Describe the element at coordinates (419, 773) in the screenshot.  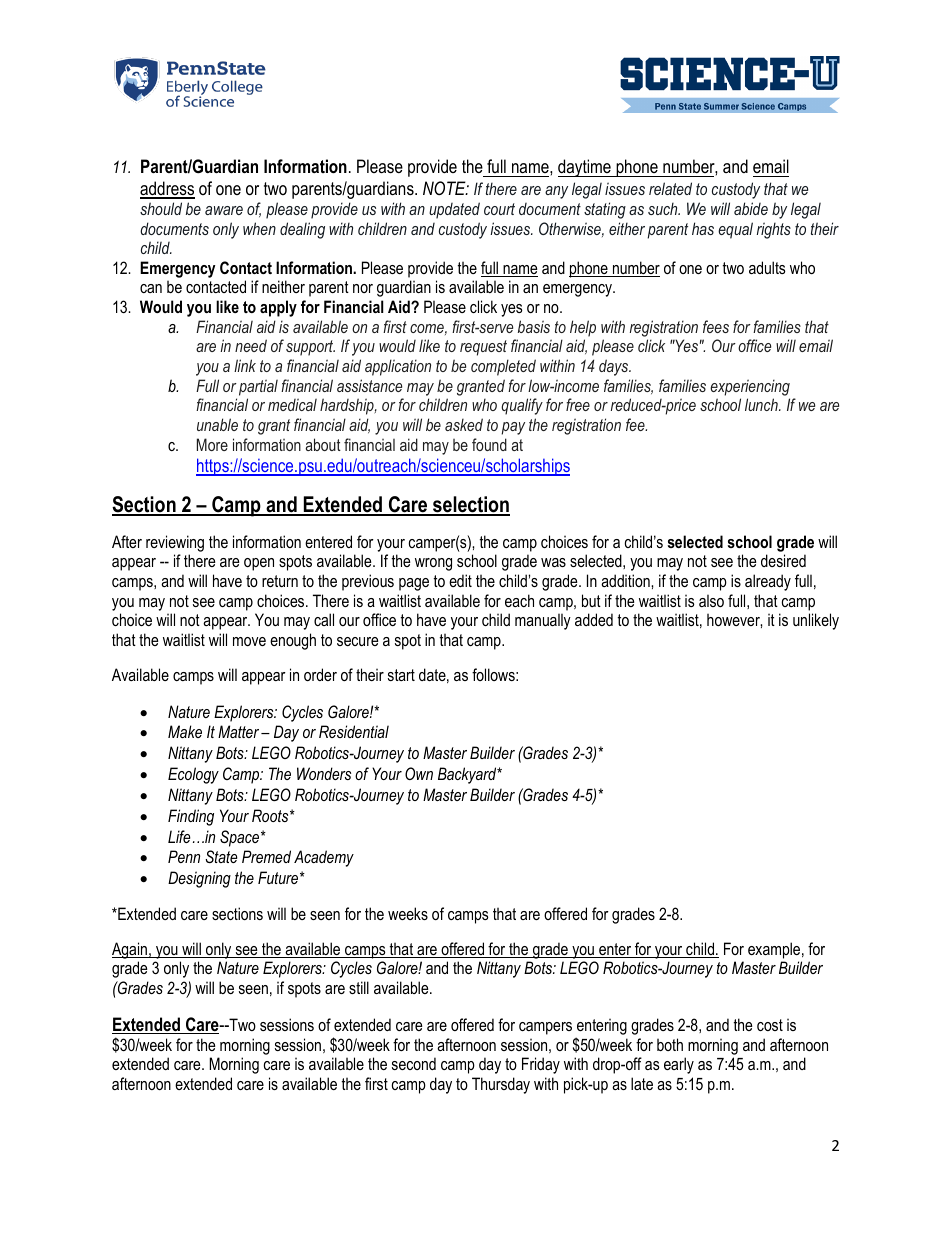
I see `Own` at that location.
